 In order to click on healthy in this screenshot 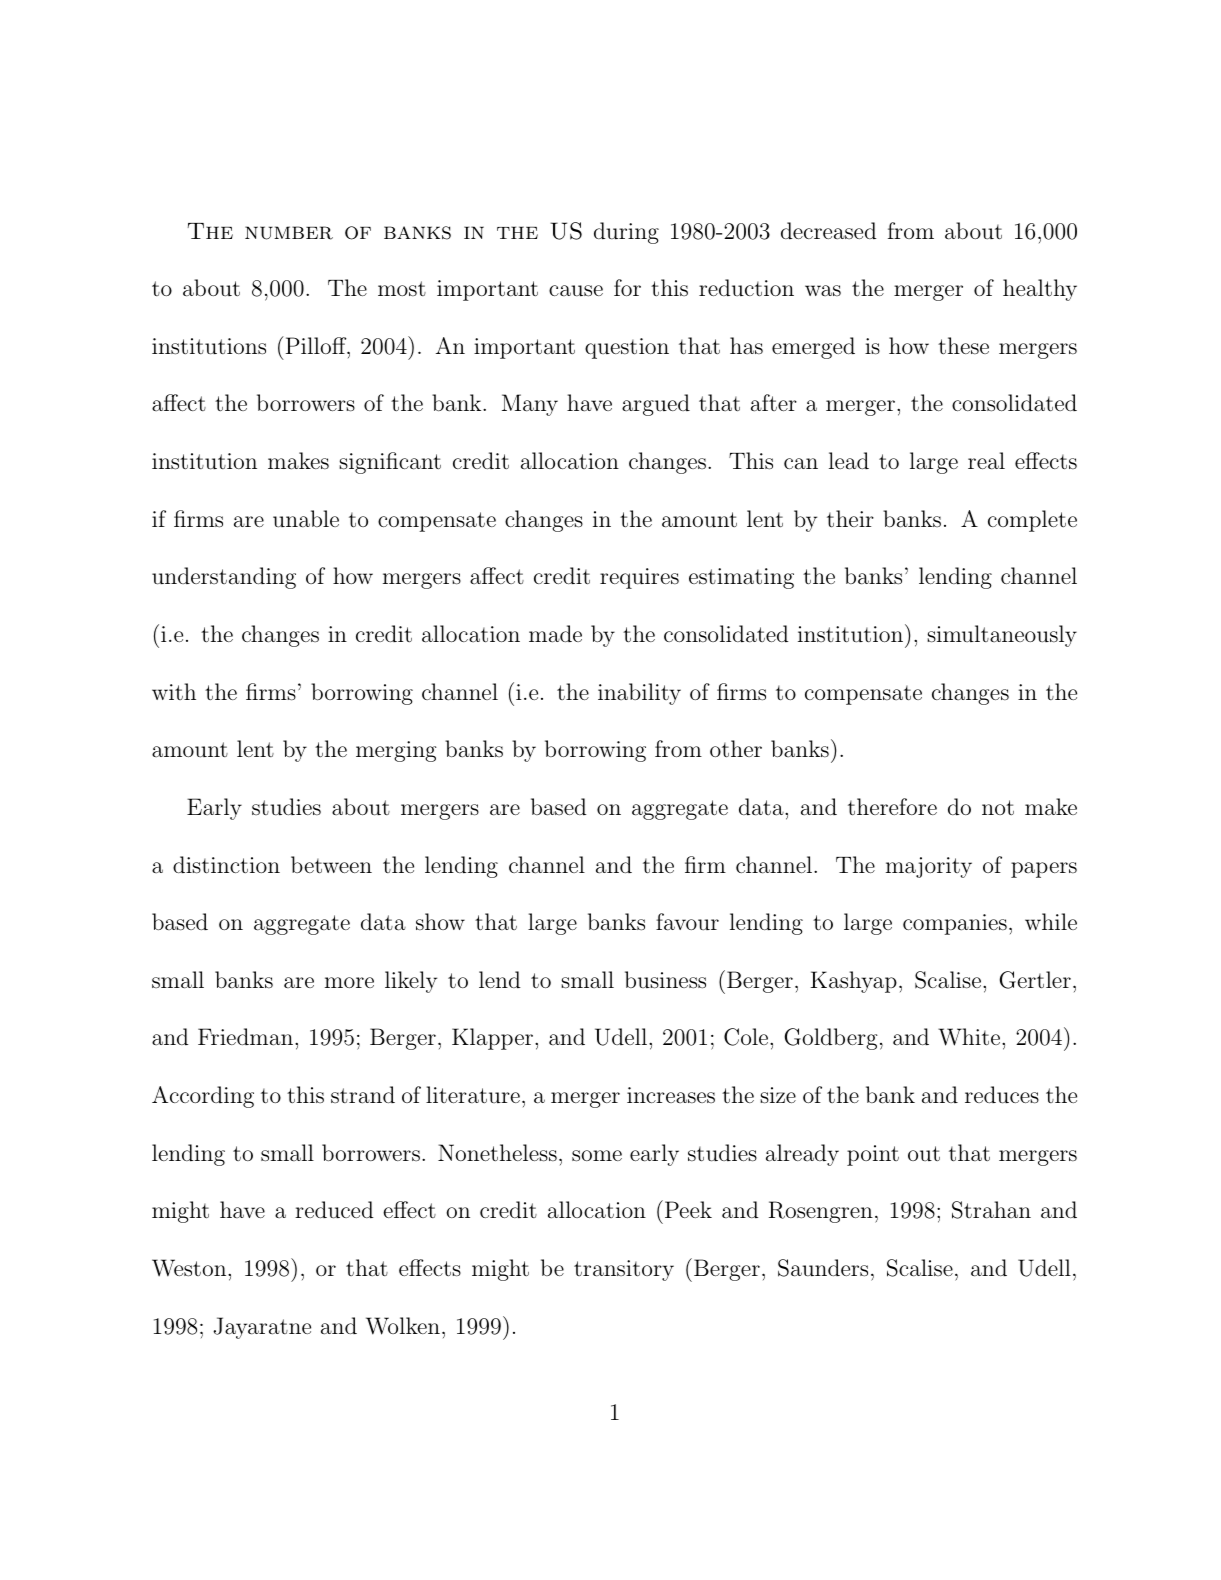, I will do `click(1040, 290)`.
